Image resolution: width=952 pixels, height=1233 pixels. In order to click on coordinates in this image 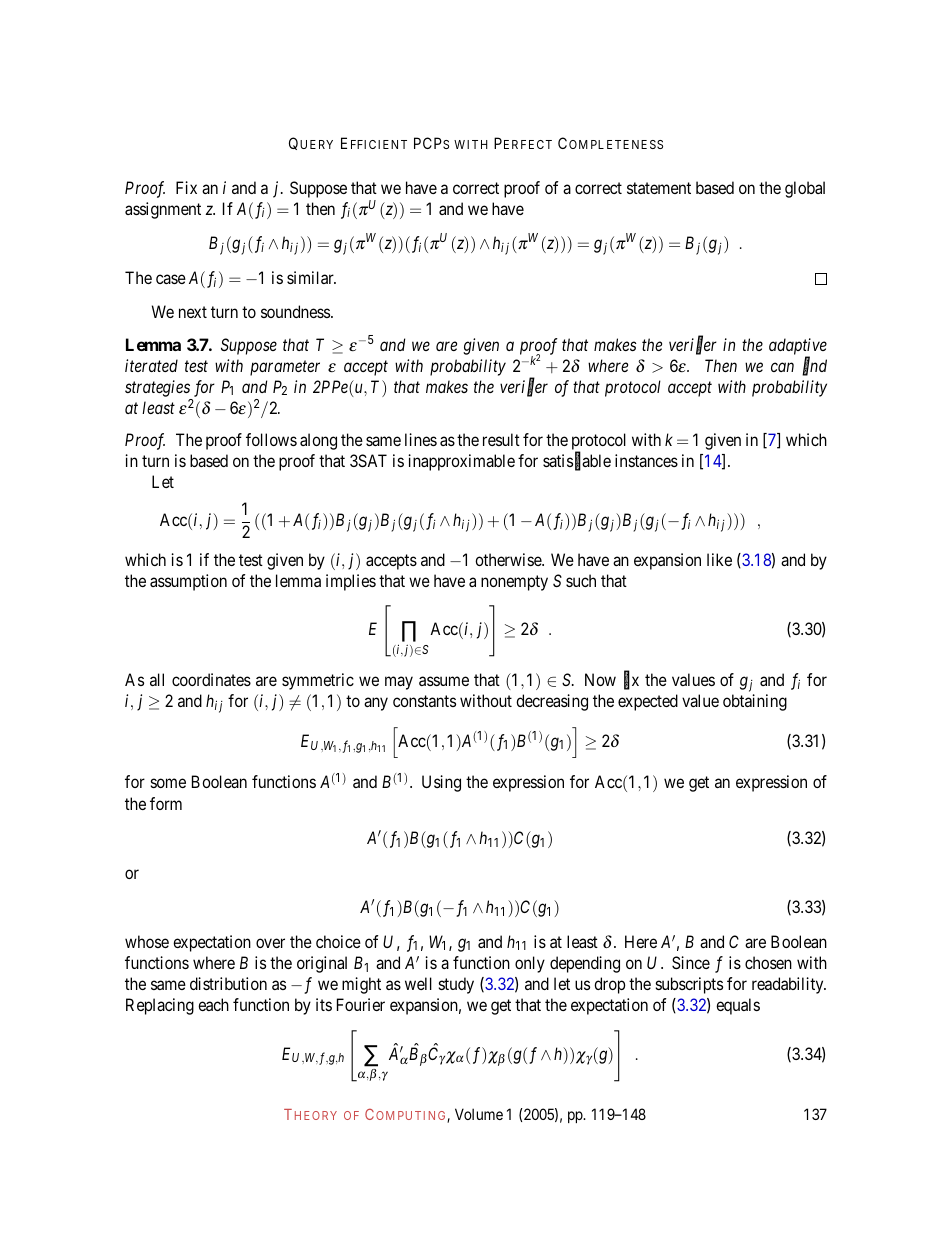, I will do `click(211, 679)`.
